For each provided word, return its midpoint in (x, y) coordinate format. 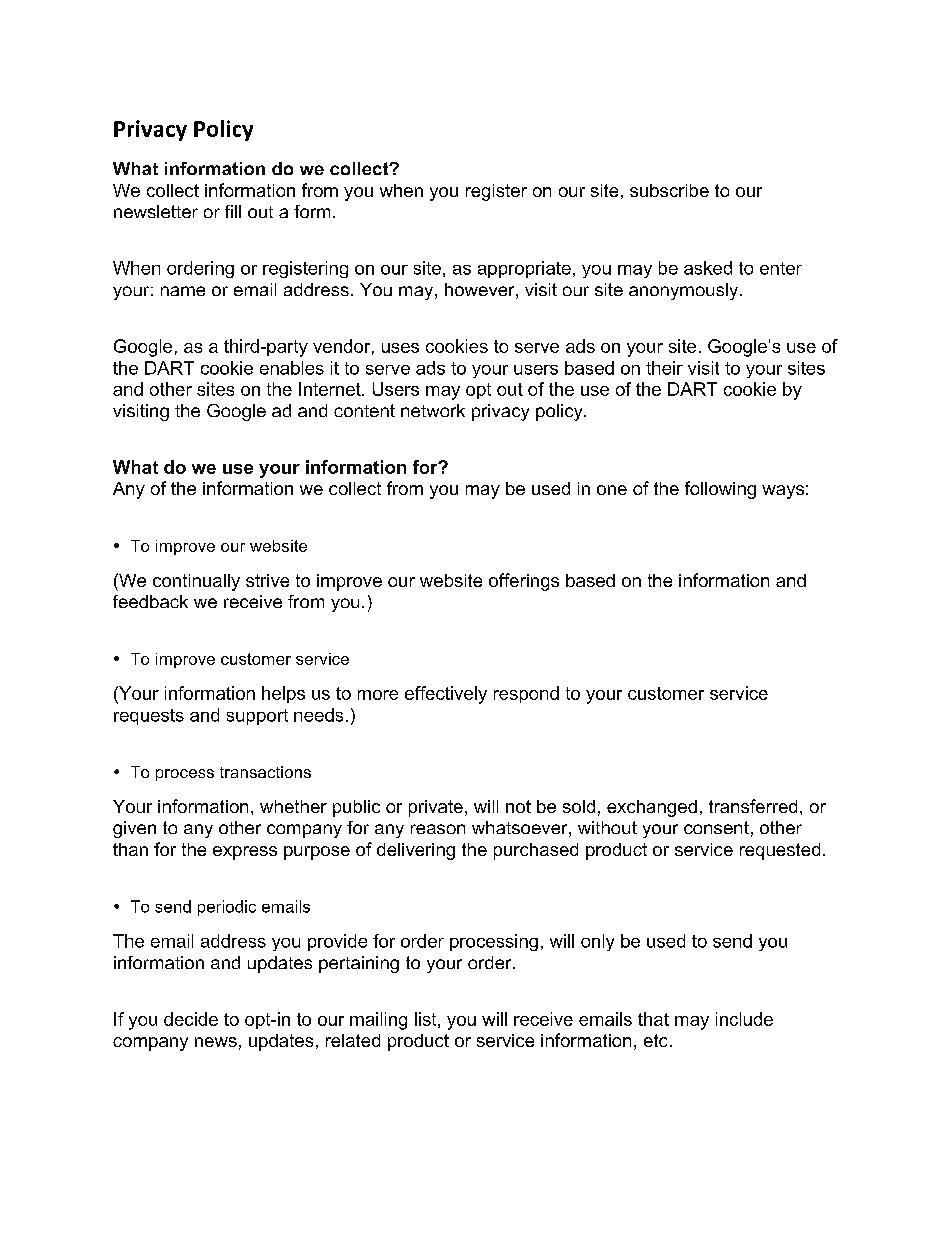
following (720, 490)
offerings (524, 582)
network (433, 410)
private (436, 808)
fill (233, 211)
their (664, 368)
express (245, 853)
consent (716, 827)
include (744, 1019)
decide (191, 1019)
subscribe (669, 190)
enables (292, 368)
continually (196, 582)
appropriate (524, 269)
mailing (378, 1021)
